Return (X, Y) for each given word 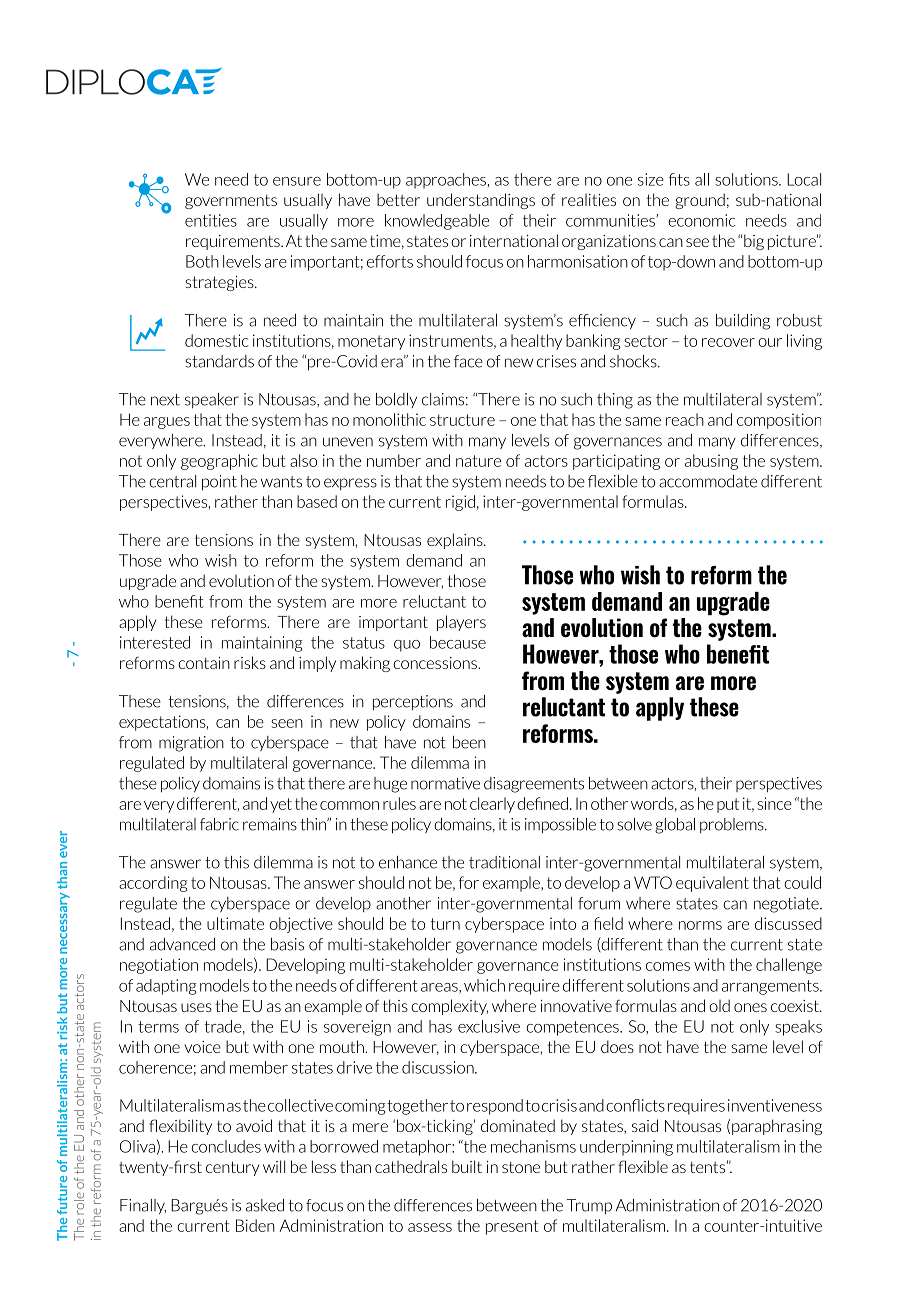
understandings (481, 201)
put (728, 805)
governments (231, 201)
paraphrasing (777, 1127)
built (467, 1166)
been (469, 742)
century (233, 1168)
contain (204, 663)
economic (702, 220)
